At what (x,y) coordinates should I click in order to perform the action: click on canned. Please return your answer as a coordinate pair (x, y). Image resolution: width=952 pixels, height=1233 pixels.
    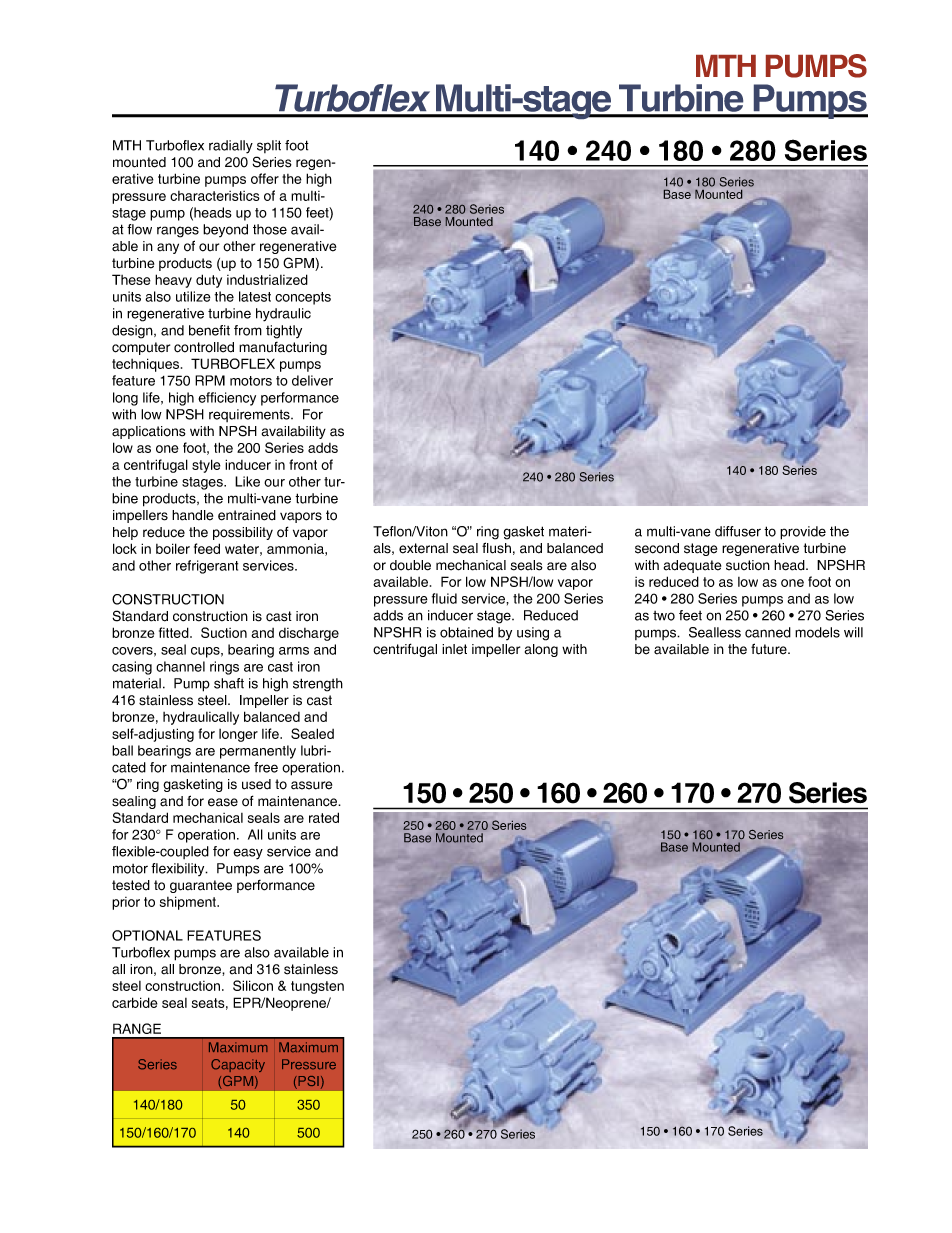
    Looking at the image, I should click on (768, 632).
